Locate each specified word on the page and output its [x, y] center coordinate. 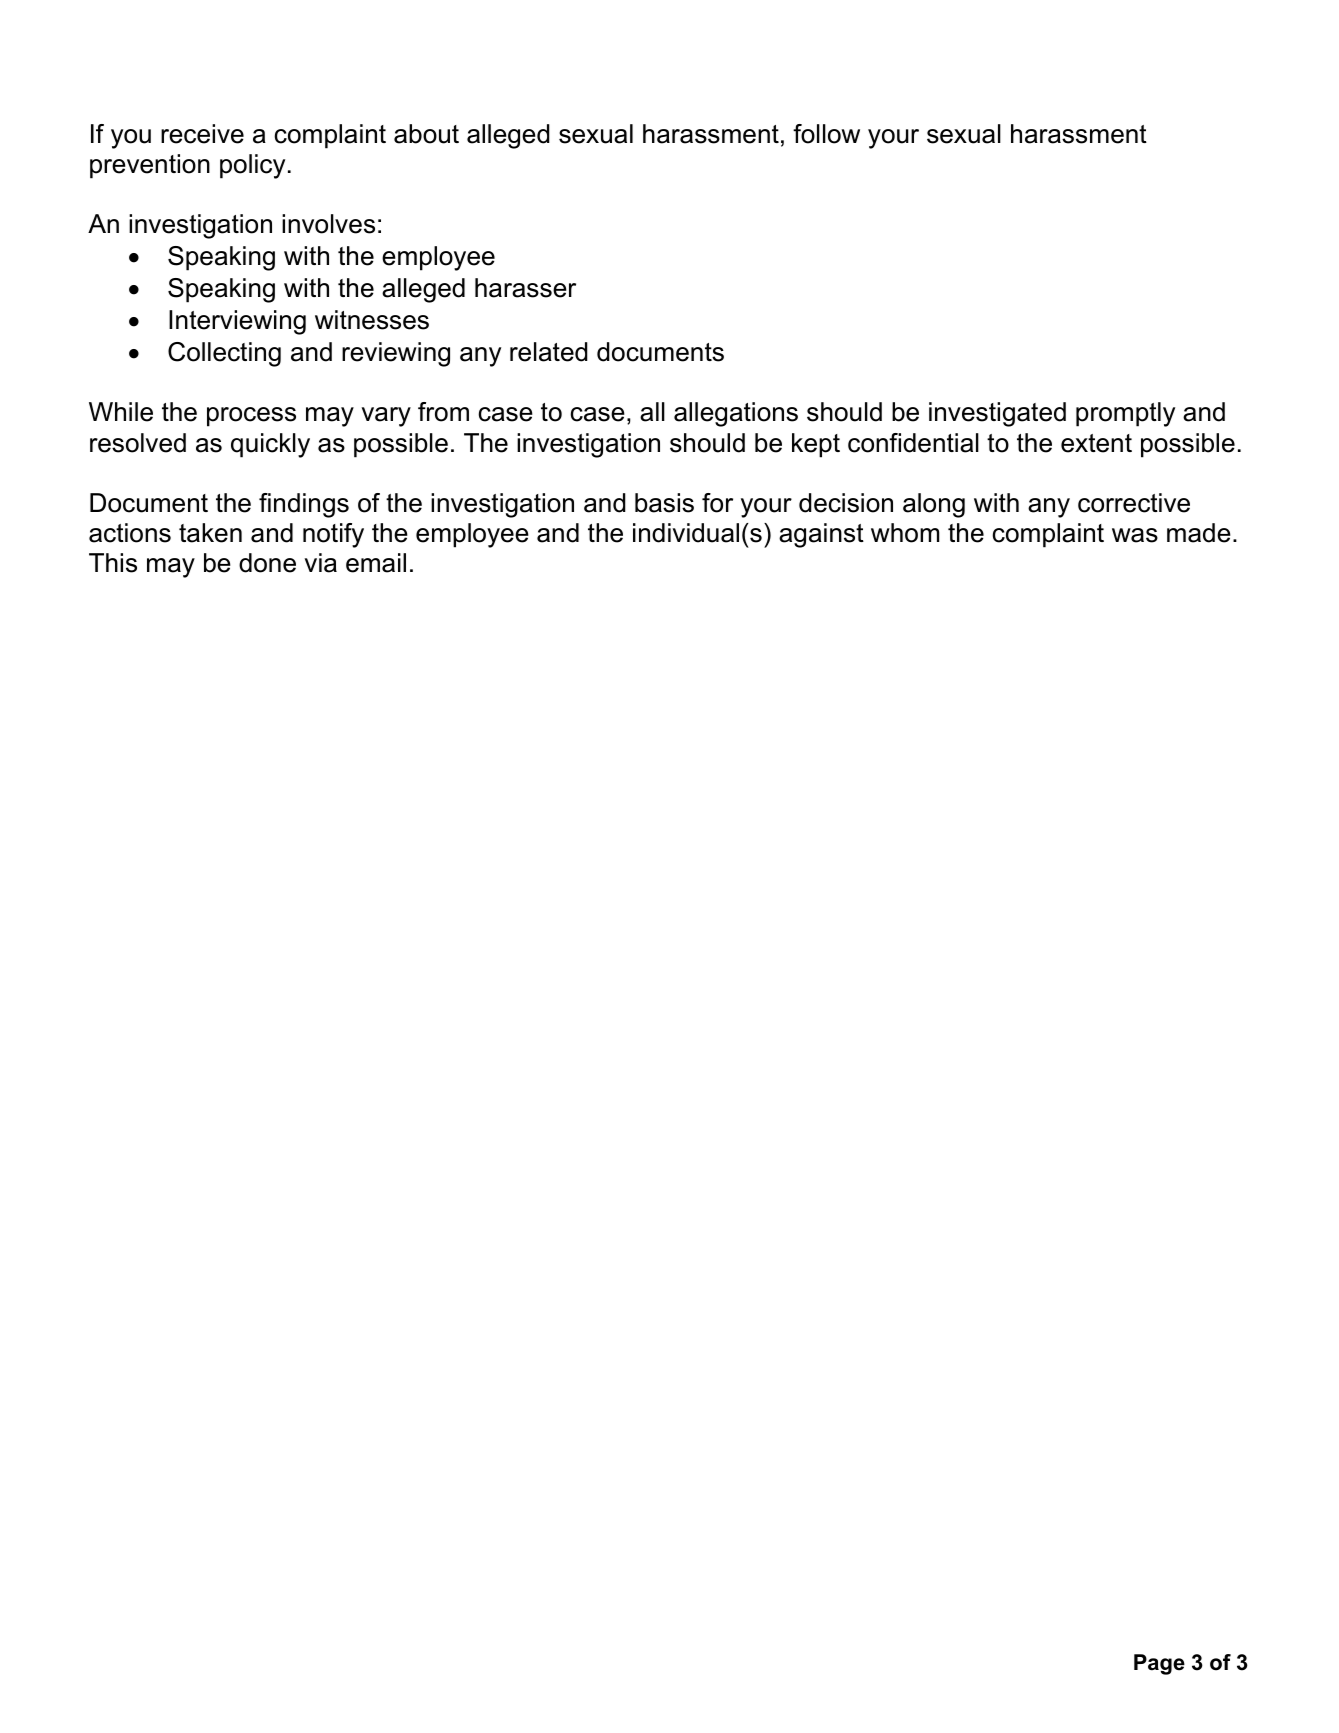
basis [664, 503]
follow [826, 134]
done [267, 563]
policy [252, 166]
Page [1159, 1664]
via [321, 563]
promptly [1125, 414]
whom [905, 533]
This [113, 563]
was [1135, 535]
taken [210, 533]
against [821, 535]
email [376, 563]
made [1199, 533]
